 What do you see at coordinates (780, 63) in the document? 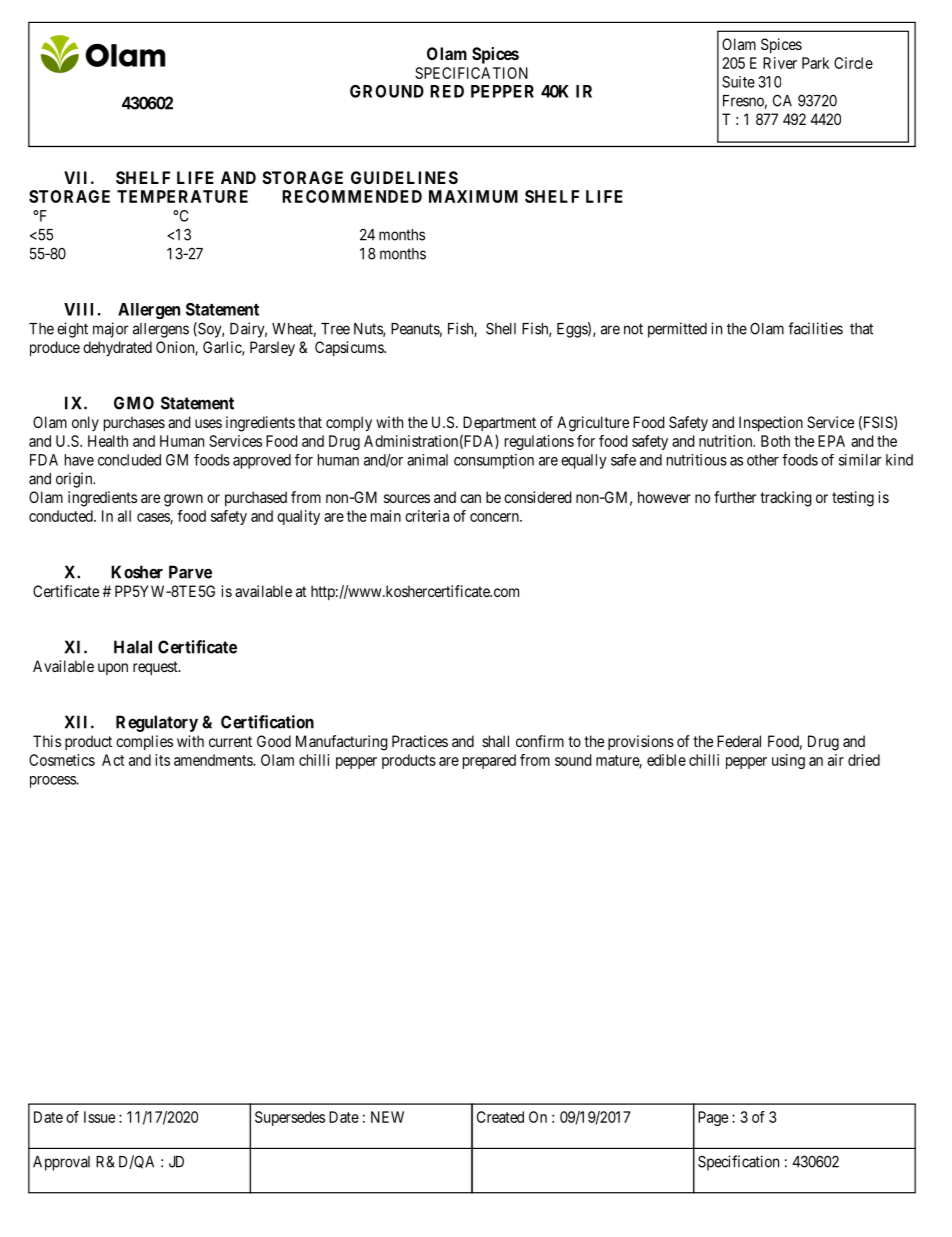
I see `River` at bounding box center [780, 63].
